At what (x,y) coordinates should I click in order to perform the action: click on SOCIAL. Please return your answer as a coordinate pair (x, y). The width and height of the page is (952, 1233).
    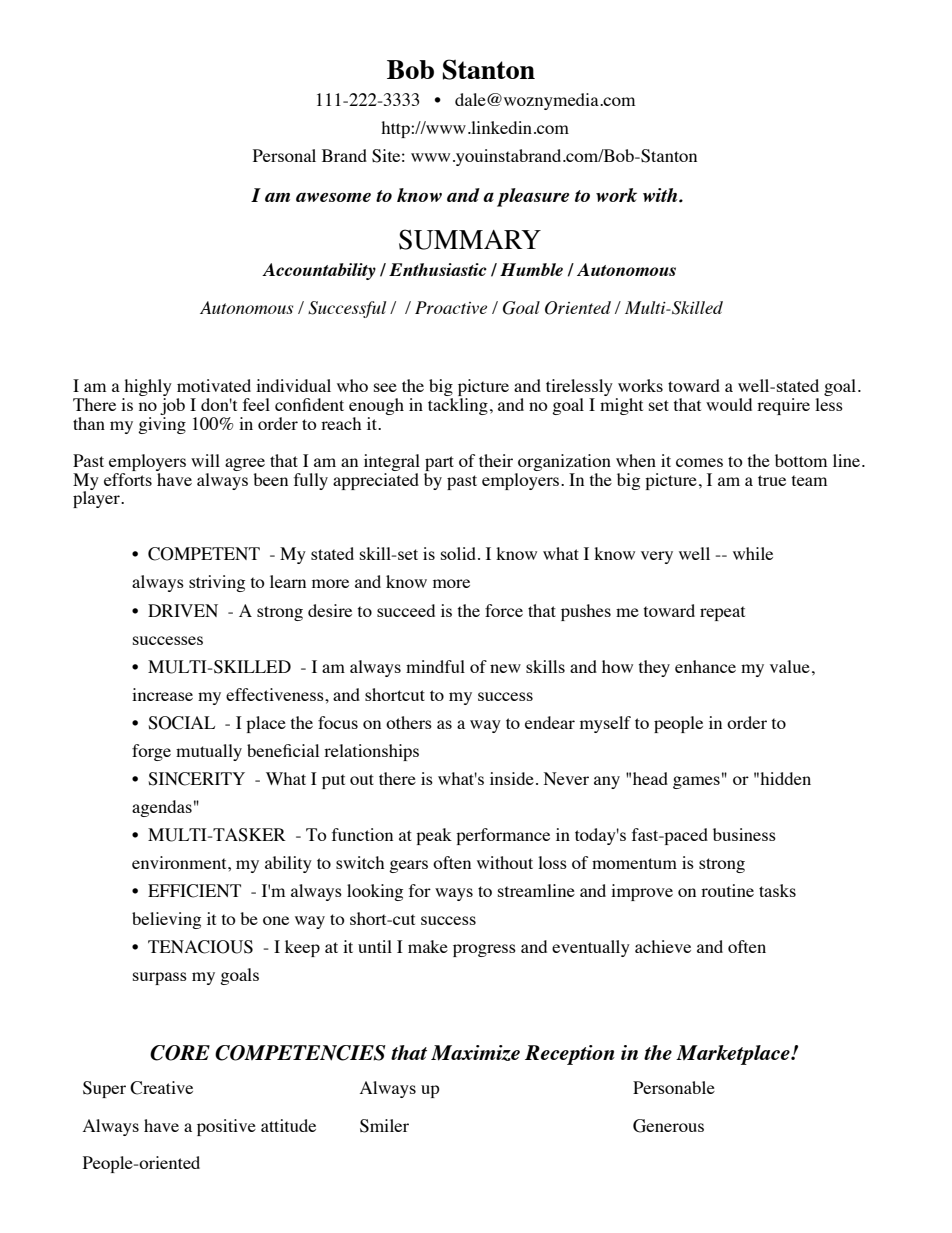
    Looking at the image, I should click on (181, 723).
